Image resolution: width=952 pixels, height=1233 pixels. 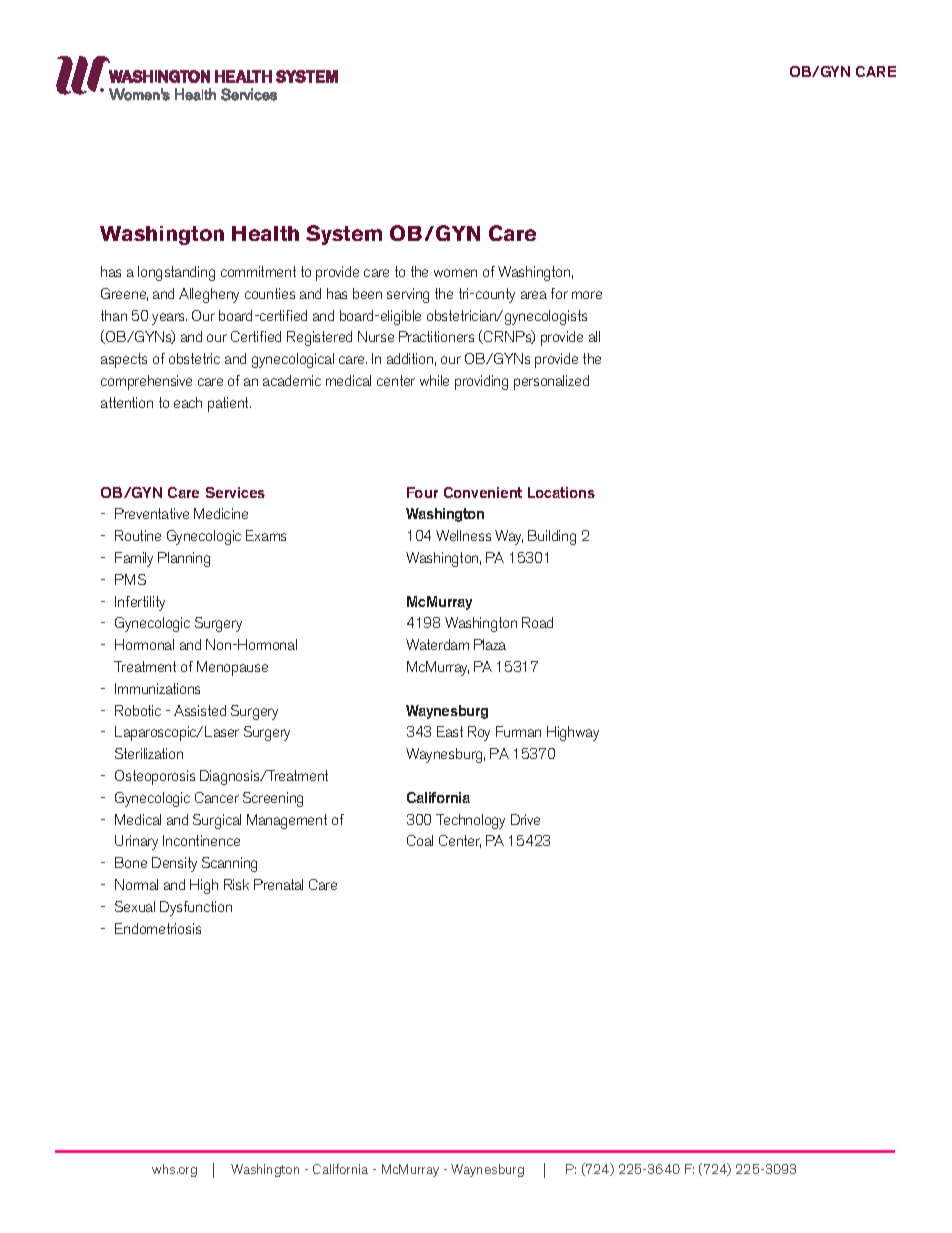 I want to click on Prenatal, so click(x=278, y=884).
